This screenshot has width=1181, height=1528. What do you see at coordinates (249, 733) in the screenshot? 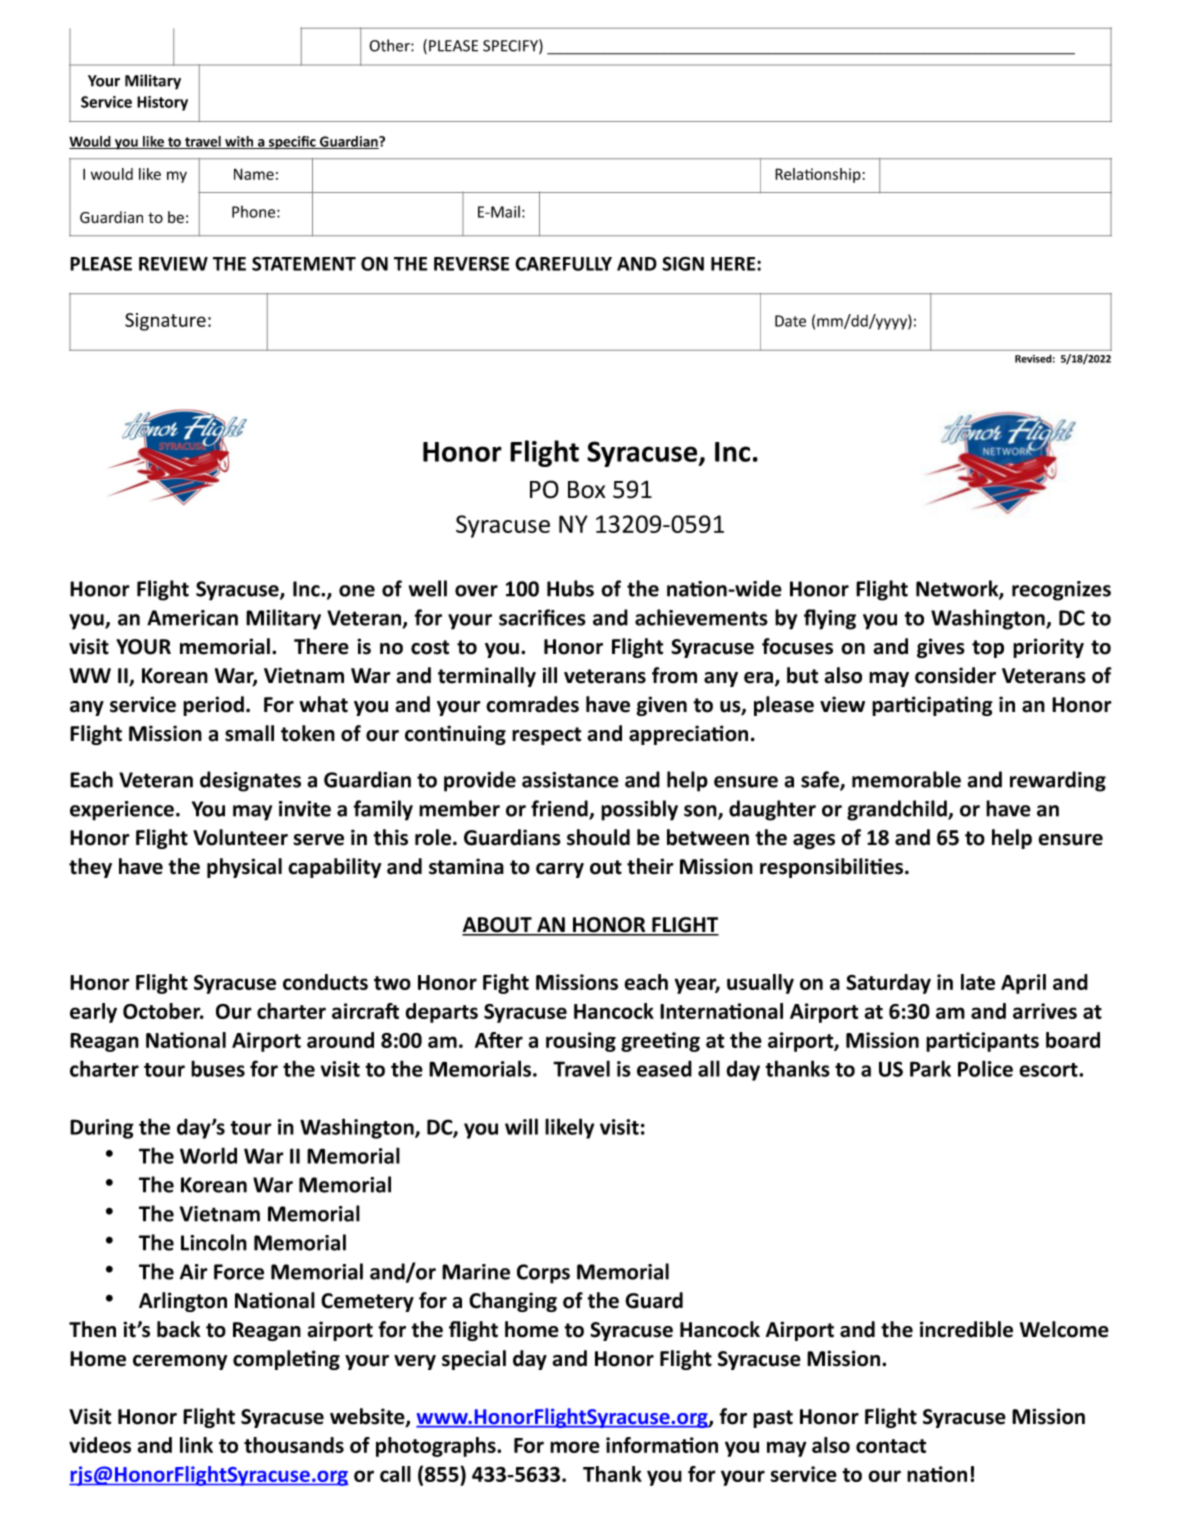
I see `small` at bounding box center [249, 733].
